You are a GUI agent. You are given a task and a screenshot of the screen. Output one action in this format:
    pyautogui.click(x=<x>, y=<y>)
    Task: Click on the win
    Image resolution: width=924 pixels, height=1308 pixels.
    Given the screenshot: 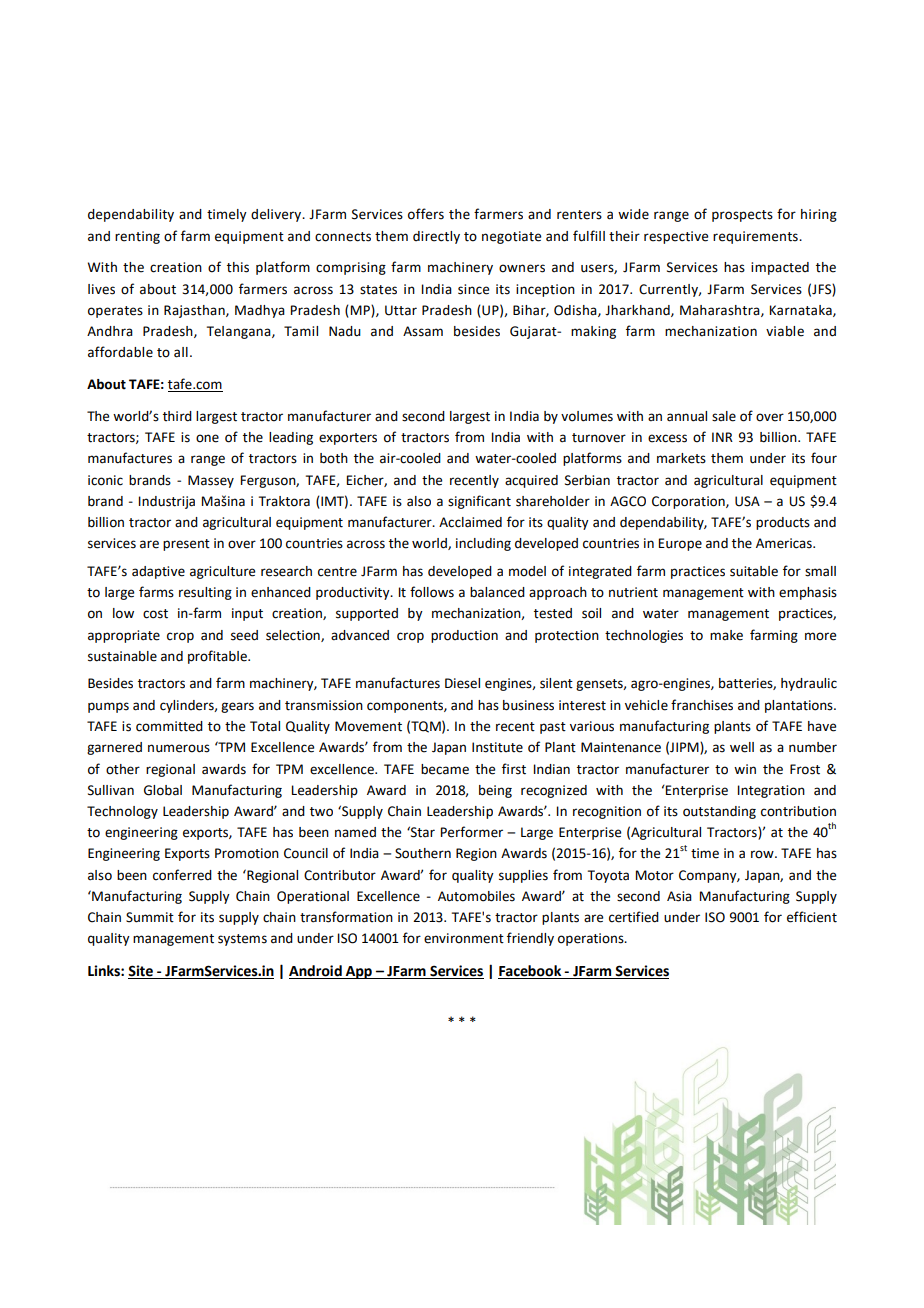 What is the action you would take?
    pyautogui.click(x=745, y=769)
